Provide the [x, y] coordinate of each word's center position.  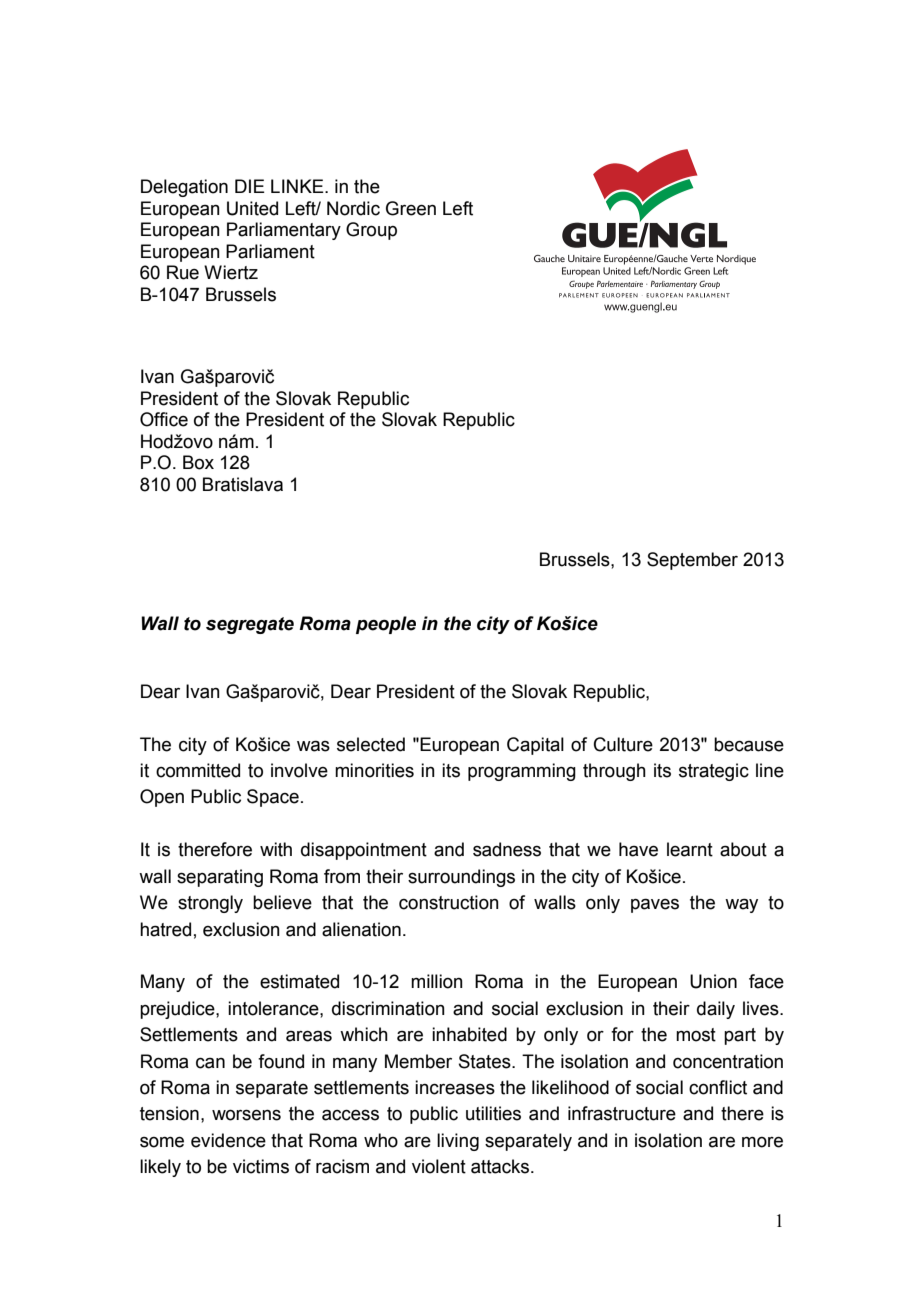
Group [371, 231]
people [386, 625]
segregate [250, 625]
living [458, 1142]
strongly [210, 904]
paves [655, 905]
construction [449, 902]
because [749, 744]
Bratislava [243, 484]
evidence [228, 1140]
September [692, 561]
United [252, 208]
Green [411, 208]
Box [198, 462]
